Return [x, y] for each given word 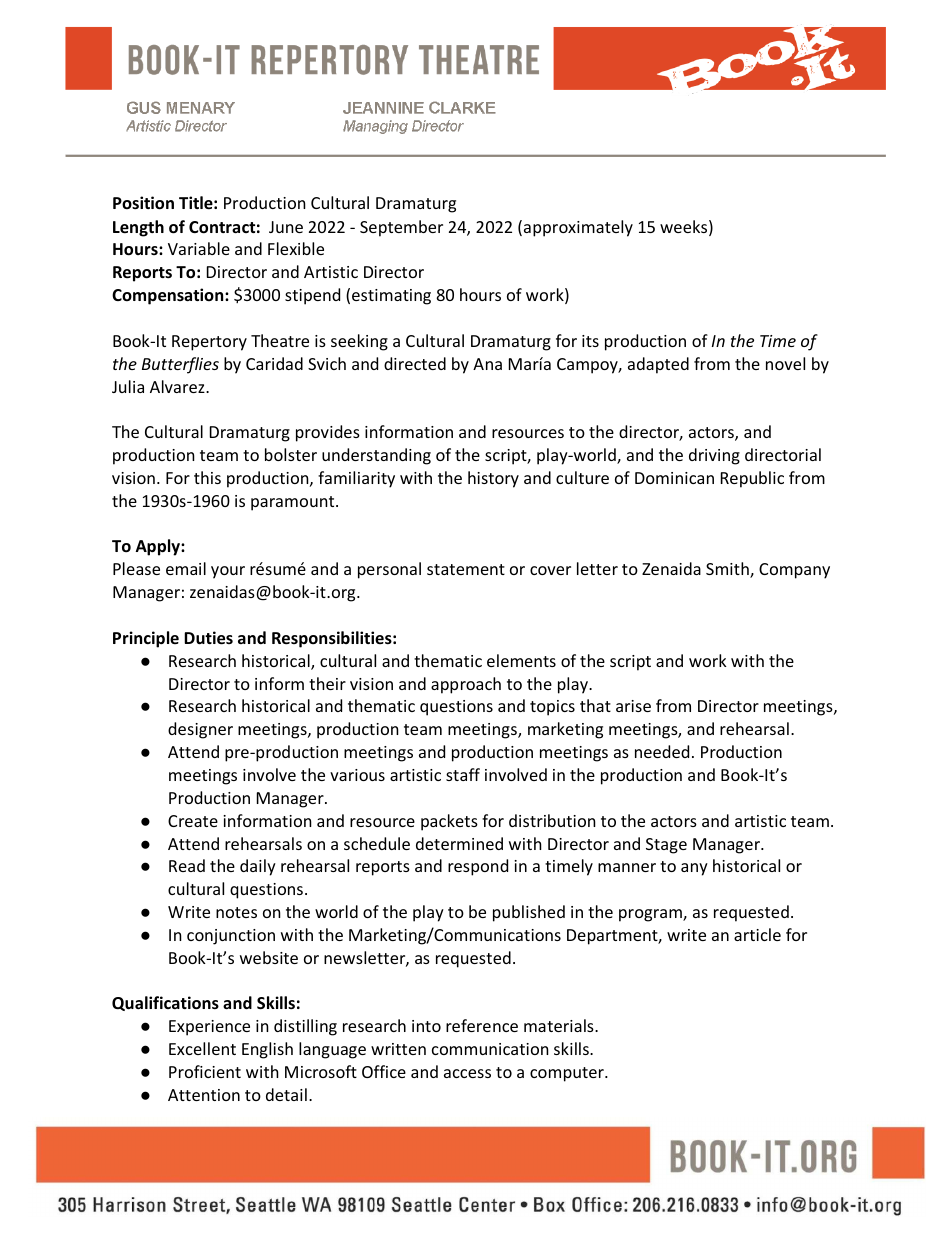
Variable [199, 248]
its [590, 341]
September [401, 228]
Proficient [205, 1071]
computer [568, 1074]
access [467, 1073]
